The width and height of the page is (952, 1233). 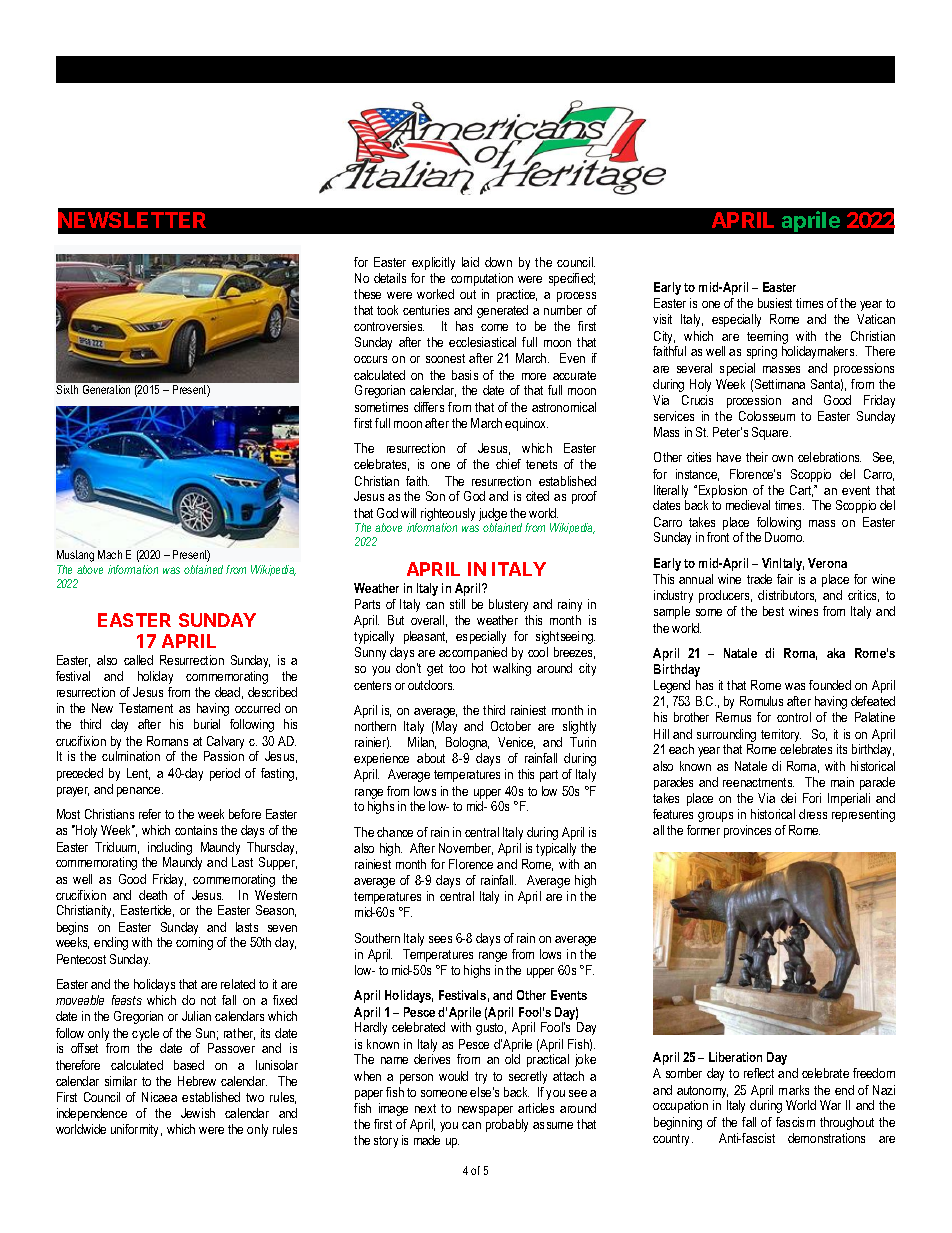 I want to click on Mach, so click(x=110, y=554).
